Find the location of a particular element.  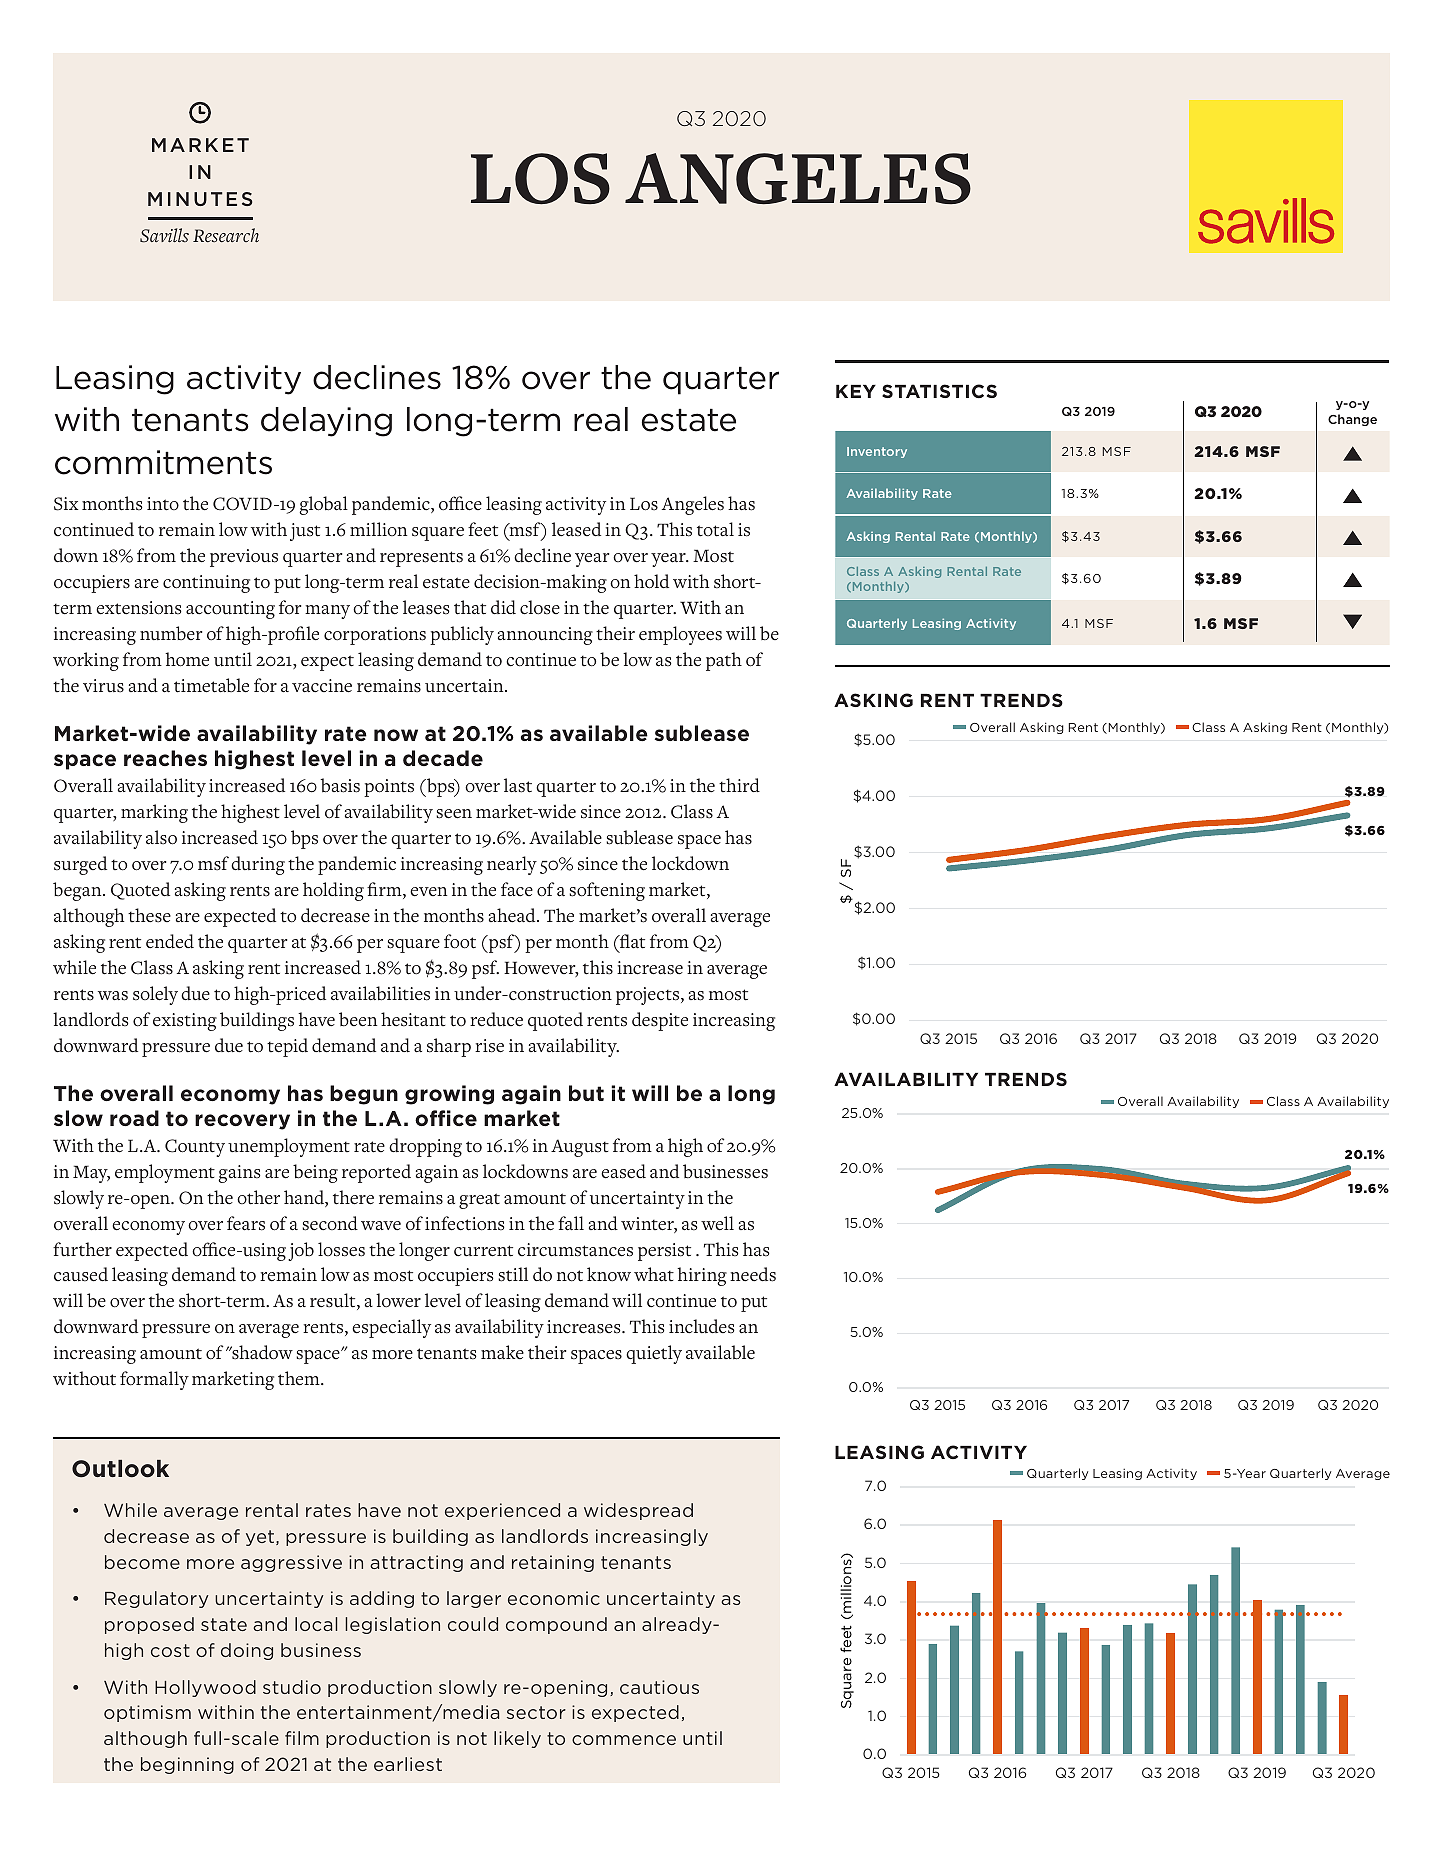

cautious is located at coordinates (659, 1687).
